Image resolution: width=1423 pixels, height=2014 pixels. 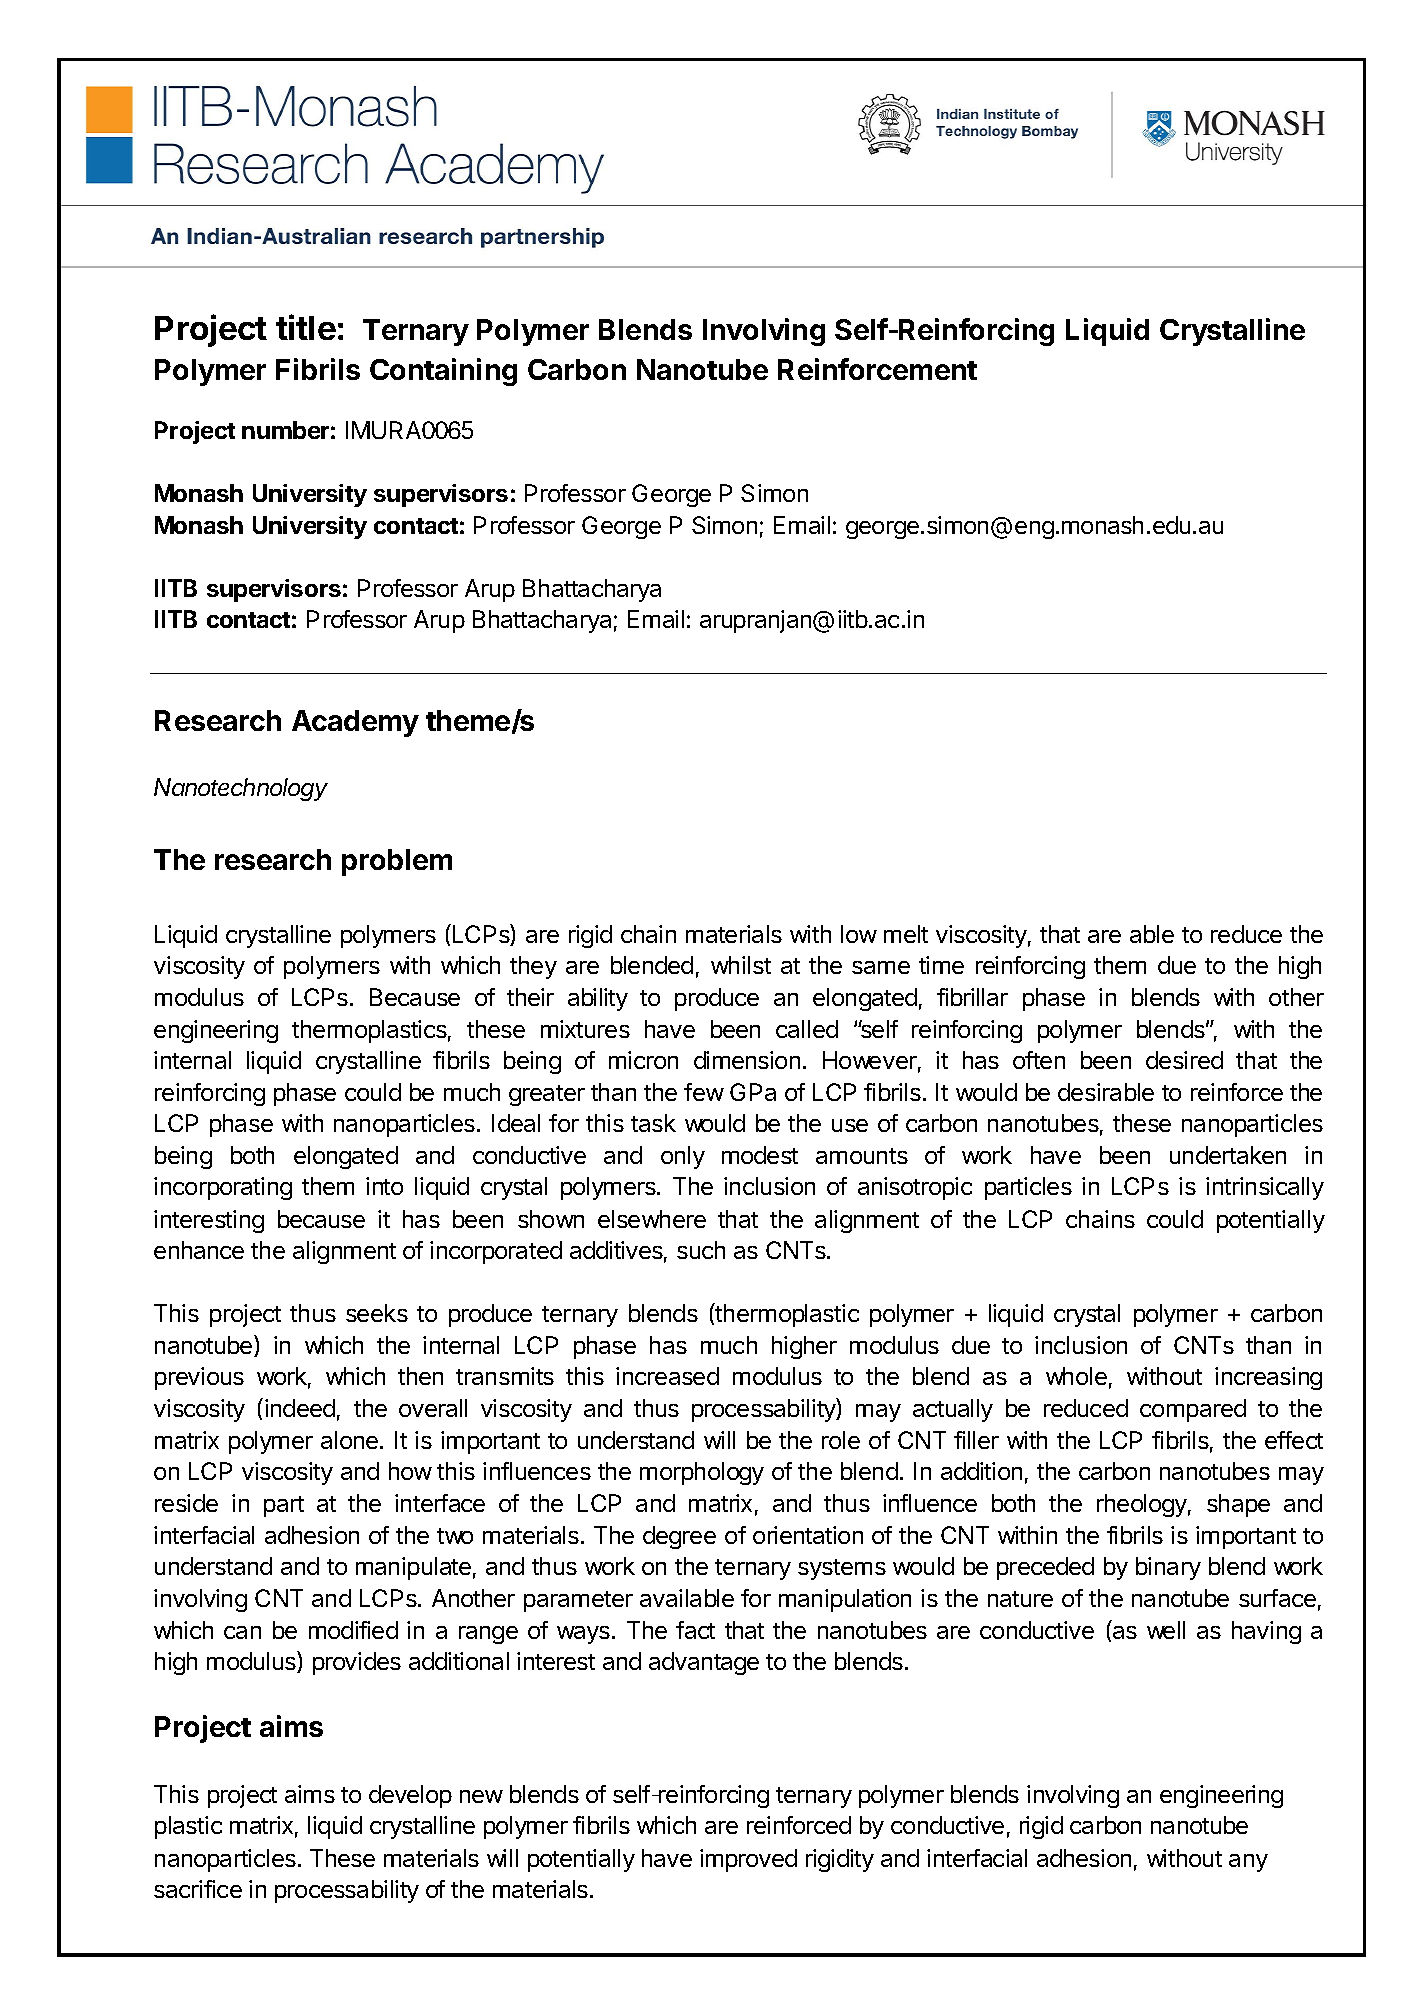 I want to click on problem, so click(x=397, y=862).
